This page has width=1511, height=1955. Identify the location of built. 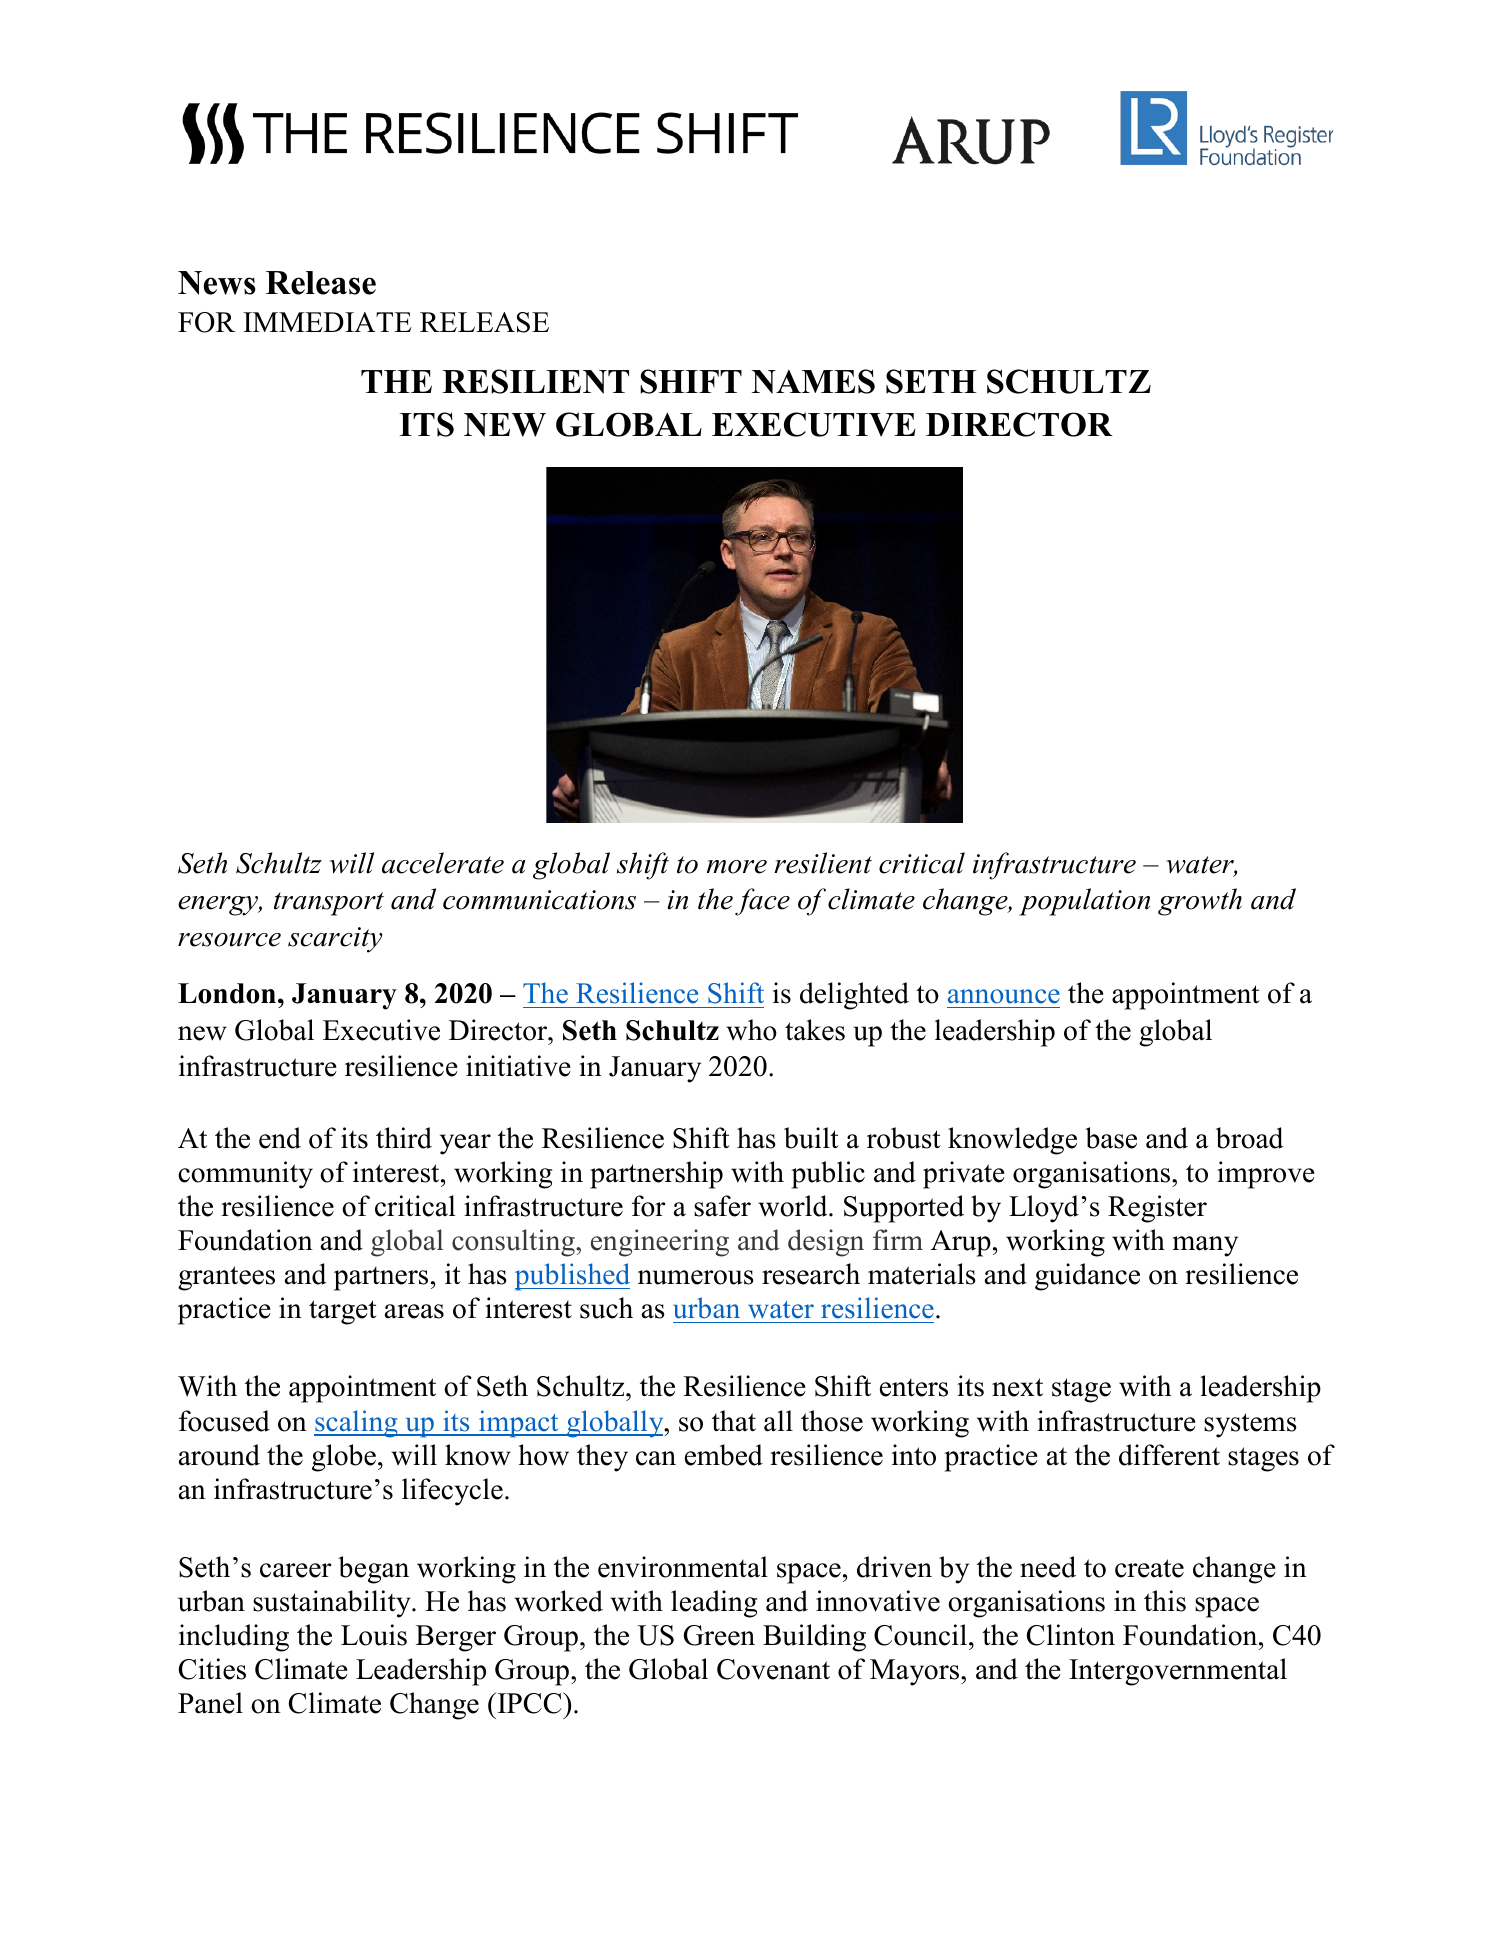
(811, 1138).
